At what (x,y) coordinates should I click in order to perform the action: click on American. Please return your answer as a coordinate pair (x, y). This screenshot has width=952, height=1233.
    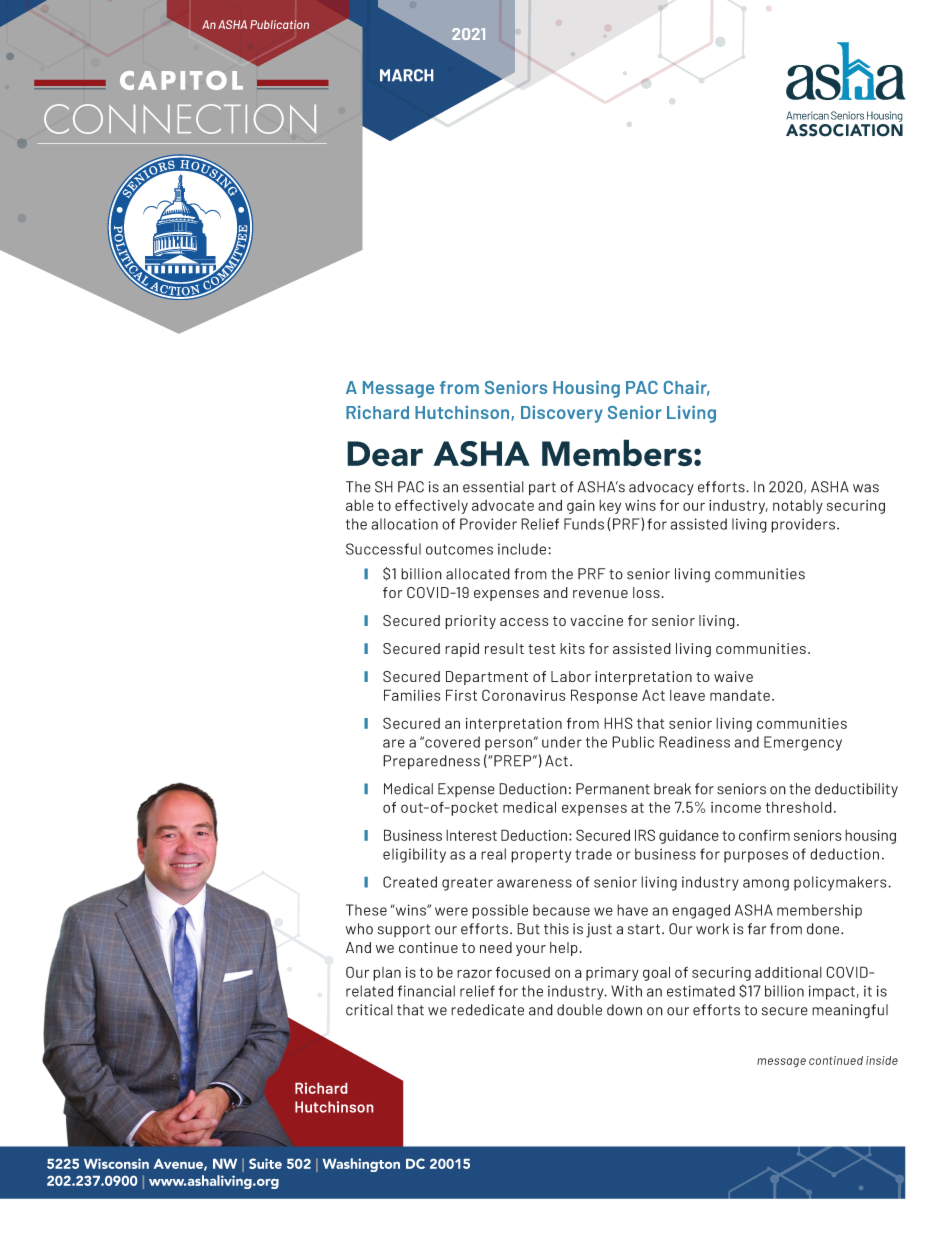
    Looking at the image, I should click on (807, 115).
